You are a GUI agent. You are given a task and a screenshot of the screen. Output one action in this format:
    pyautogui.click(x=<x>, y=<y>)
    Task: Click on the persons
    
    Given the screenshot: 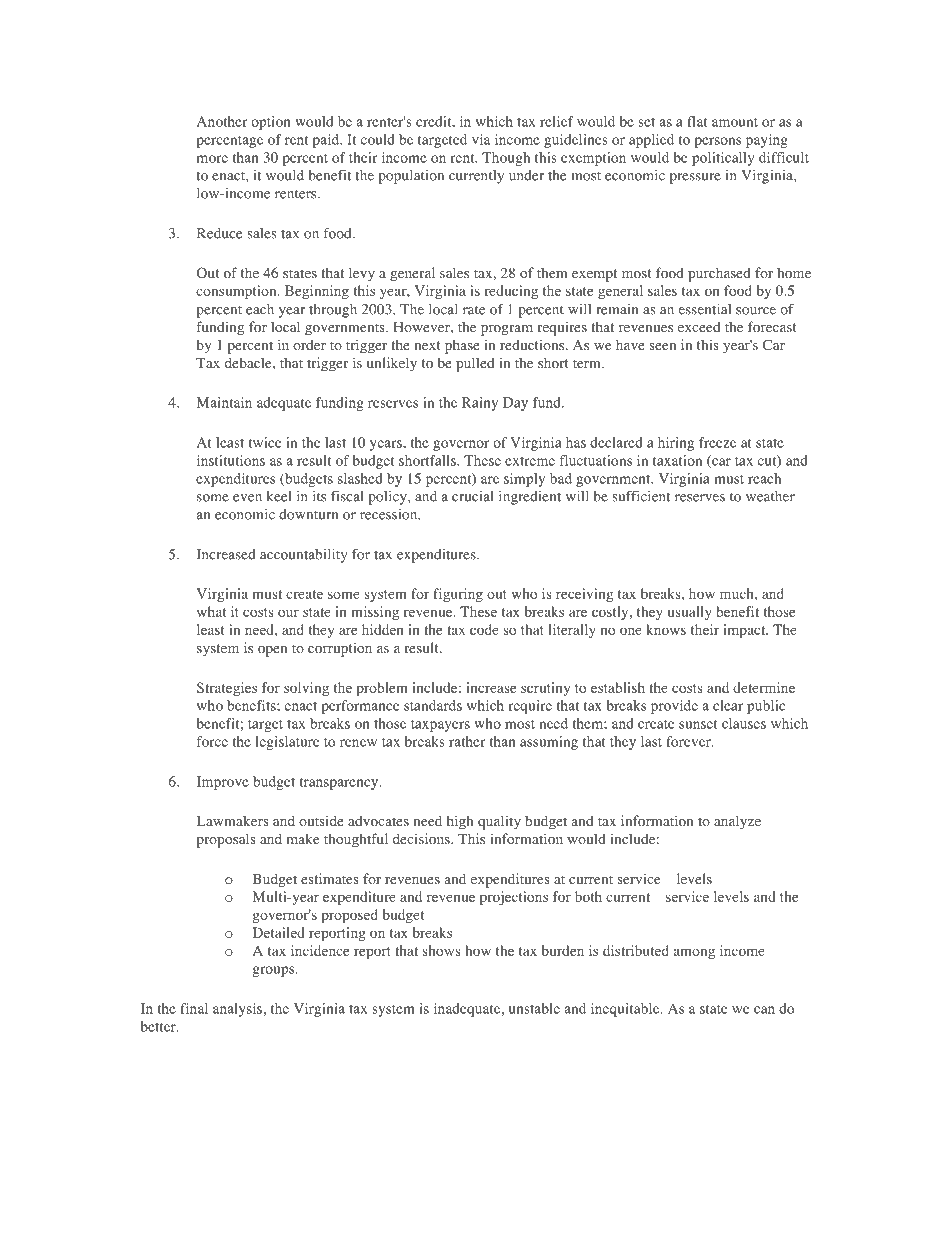 What is the action you would take?
    pyautogui.click(x=718, y=142)
